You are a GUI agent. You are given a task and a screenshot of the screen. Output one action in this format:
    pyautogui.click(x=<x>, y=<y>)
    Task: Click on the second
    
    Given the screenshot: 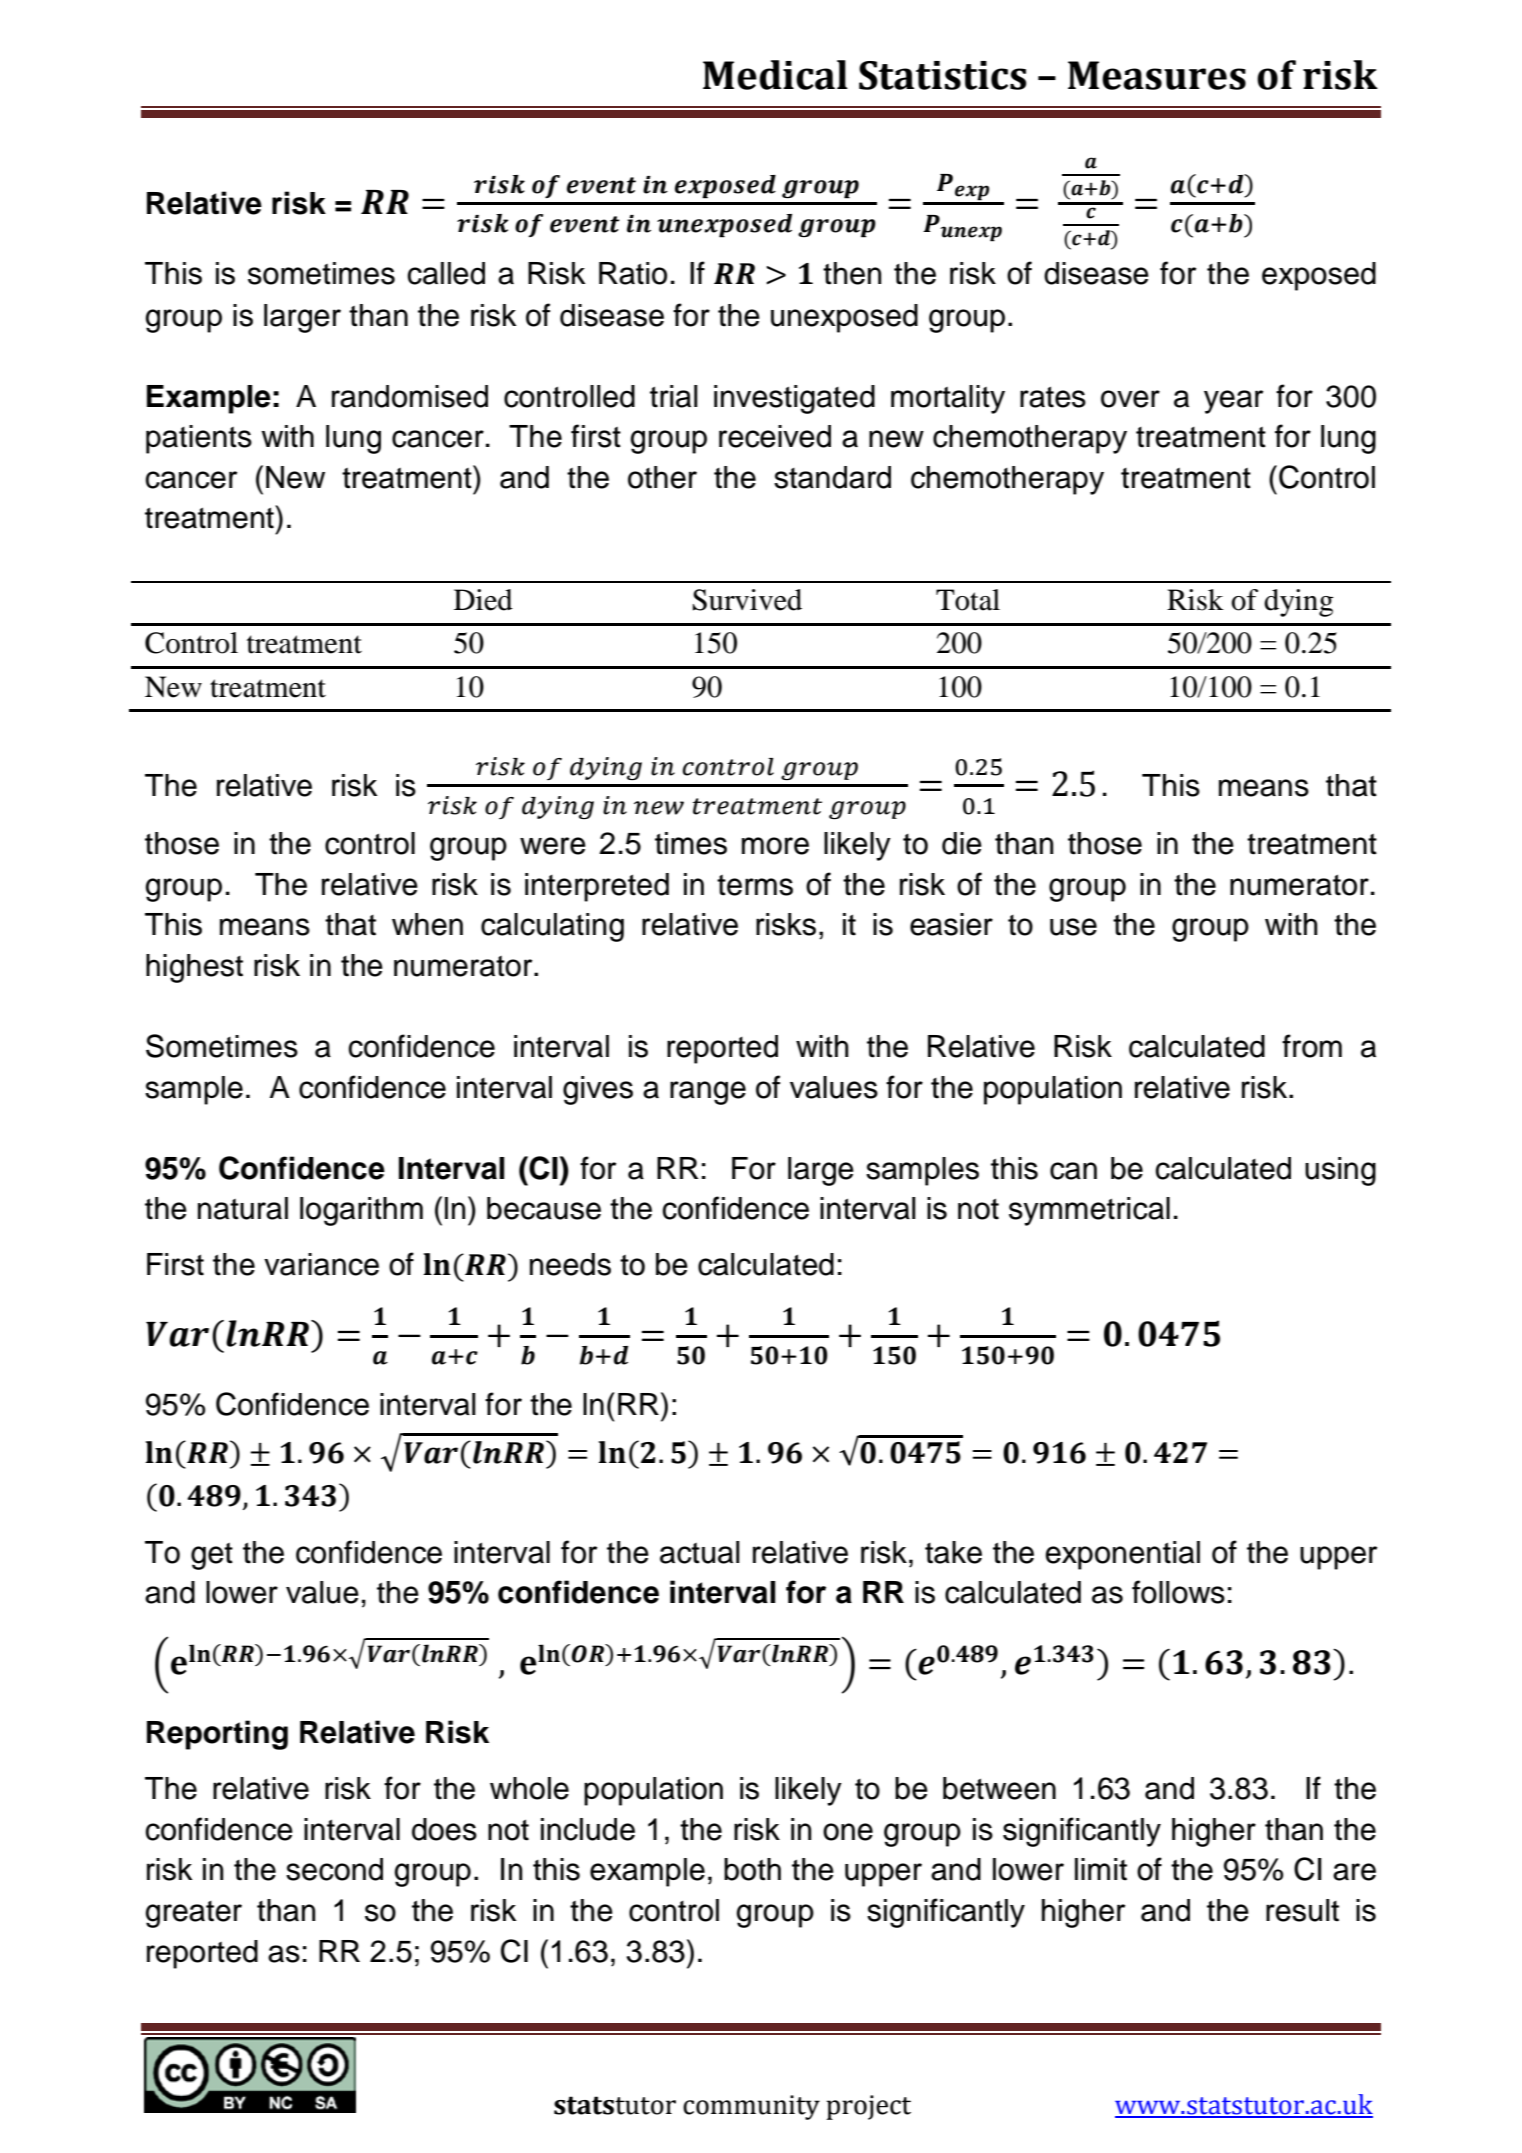 What is the action you would take?
    pyautogui.click(x=334, y=1869)
